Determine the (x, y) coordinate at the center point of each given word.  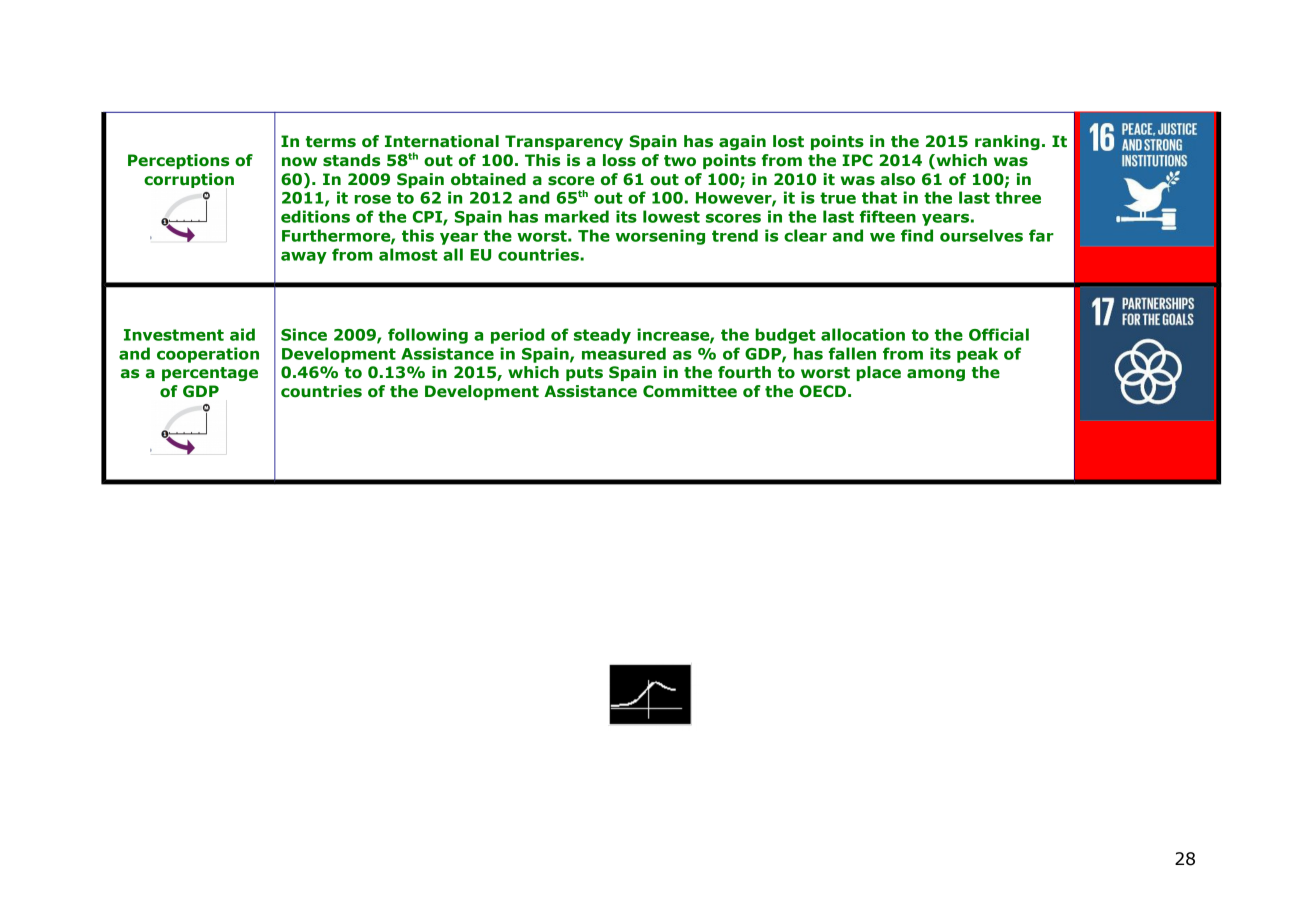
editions (315, 216)
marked (577, 216)
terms (331, 142)
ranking (1007, 142)
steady (602, 336)
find (917, 235)
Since (304, 334)
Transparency (564, 142)
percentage (210, 374)
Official (999, 334)
